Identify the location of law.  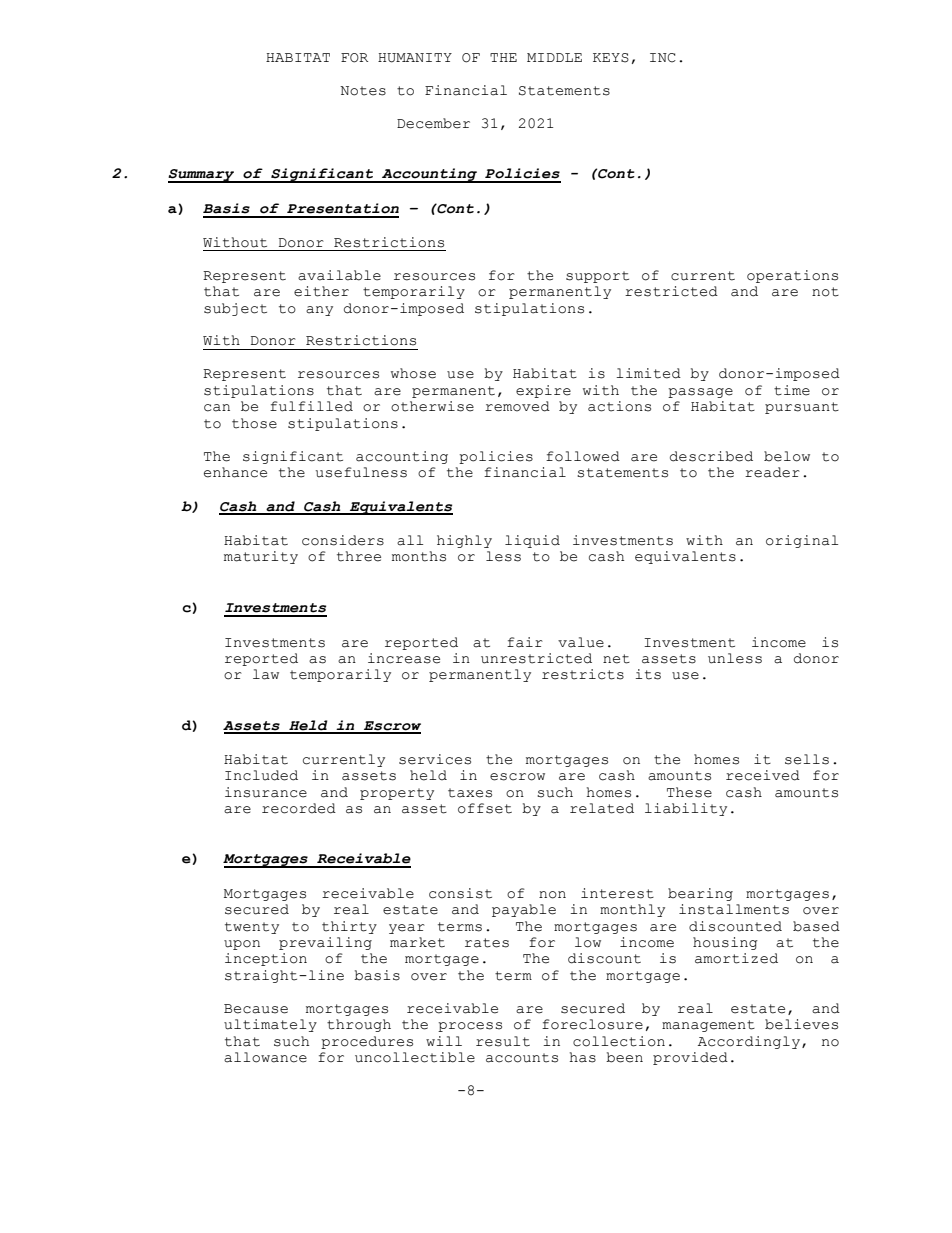
(266, 674).
